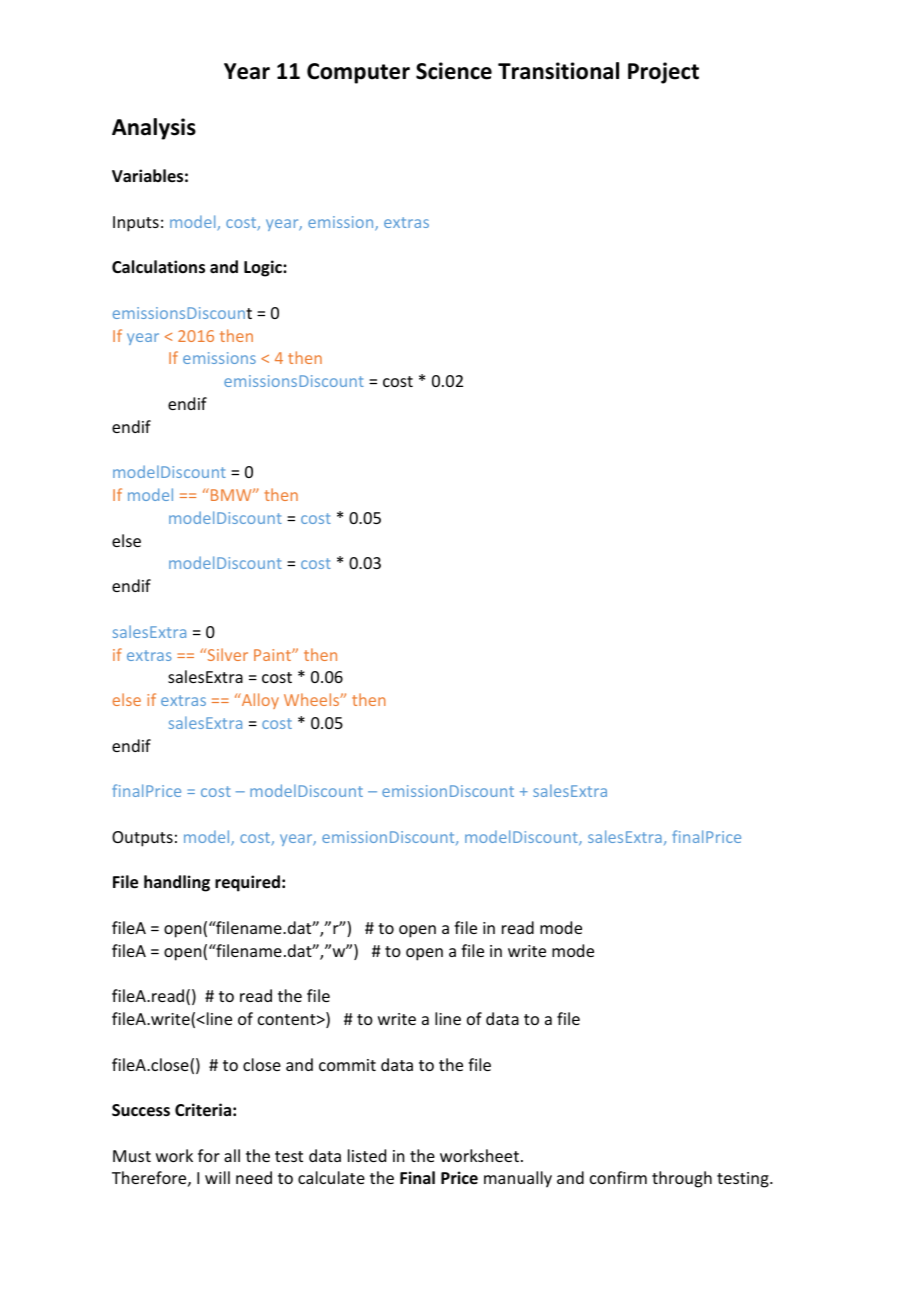 The width and height of the screenshot is (924, 1309). Describe the element at coordinates (367, 1155) in the screenshot. I see `listed` at that location.
